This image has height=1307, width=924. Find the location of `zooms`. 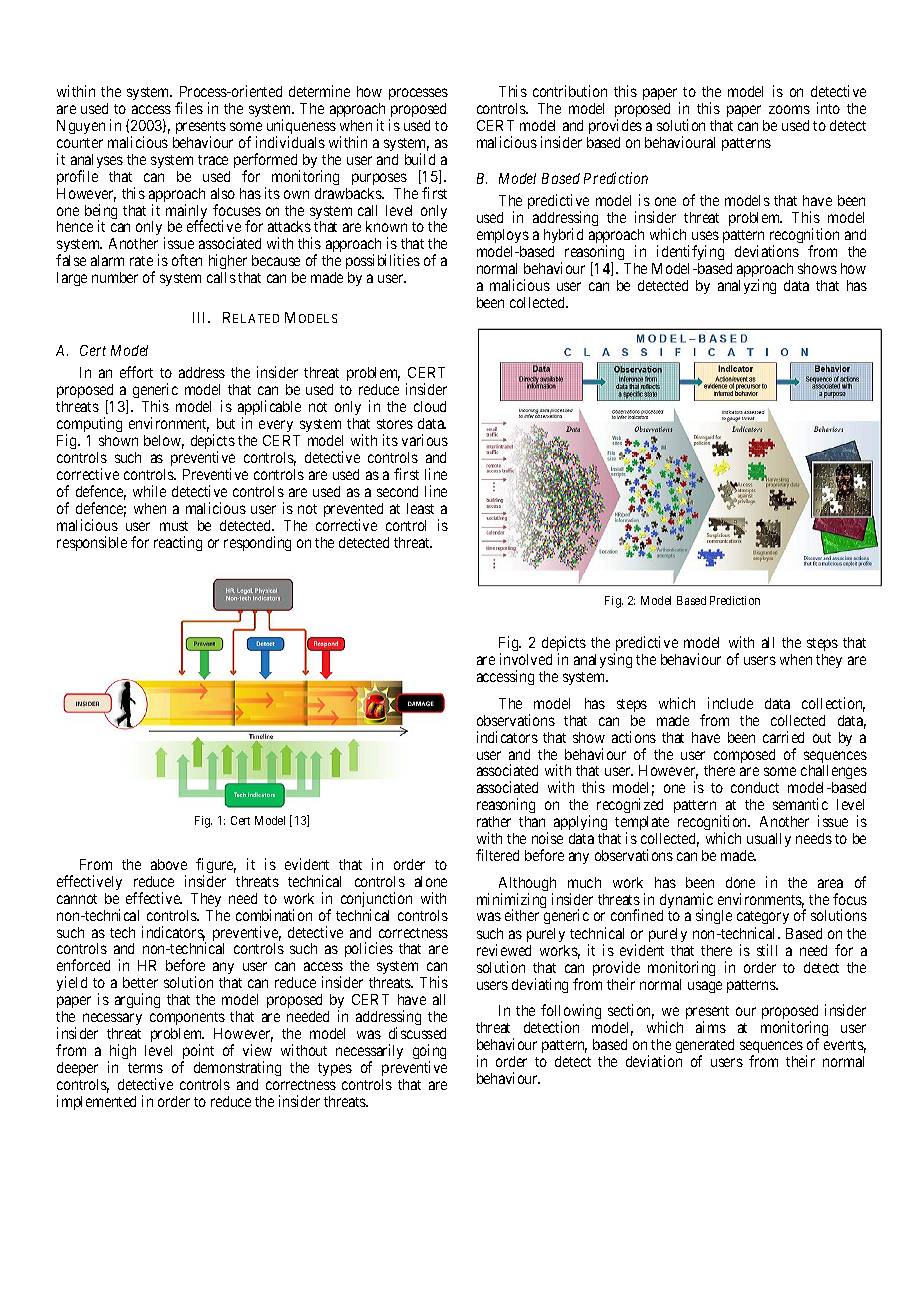

zooms is located at coordinates (789, 109).
